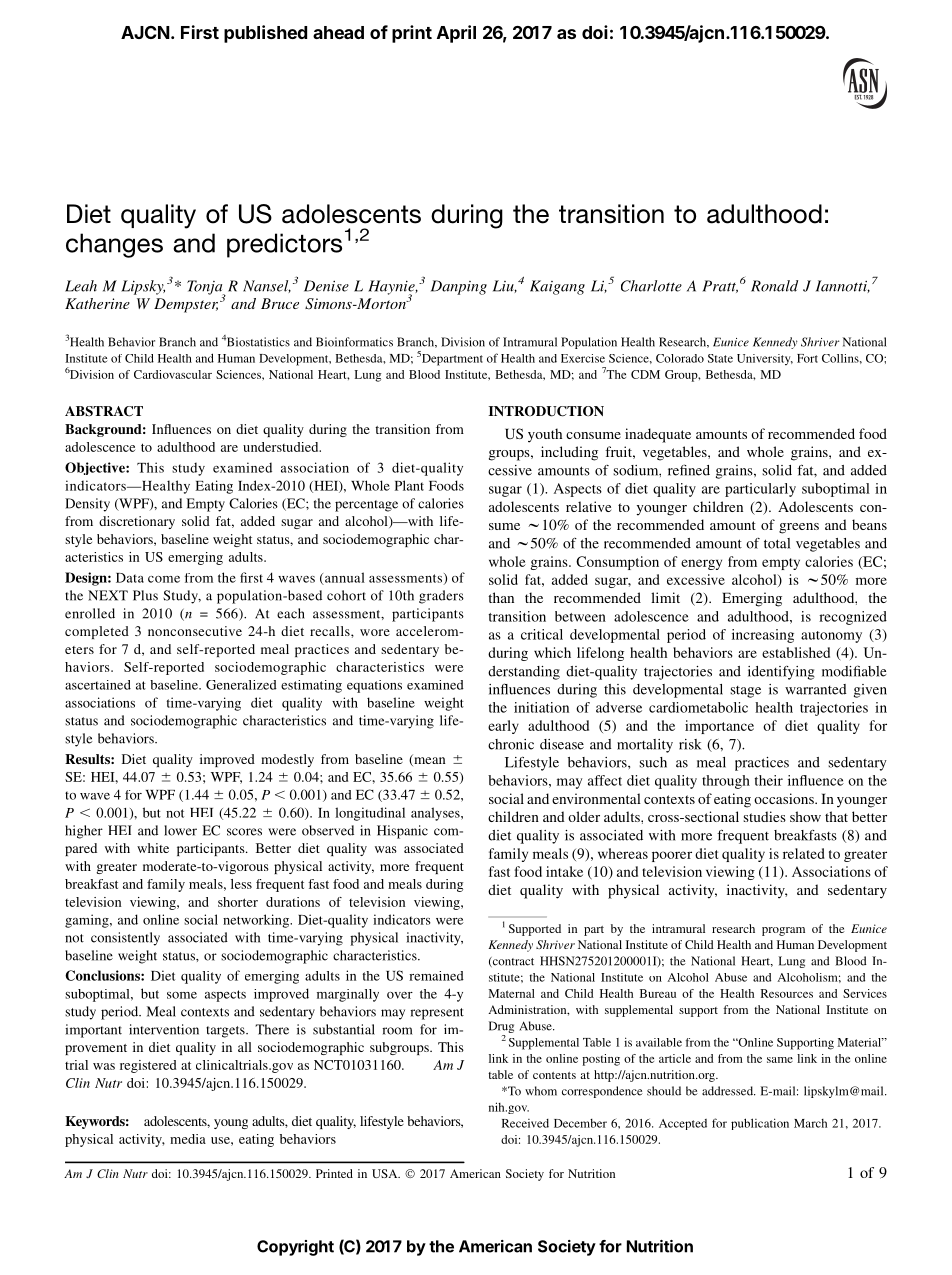 This screenshot has width=952, height=1275. Describe the element at coordinates (188, 1139) in the screenshot. I see `media` at that location.
